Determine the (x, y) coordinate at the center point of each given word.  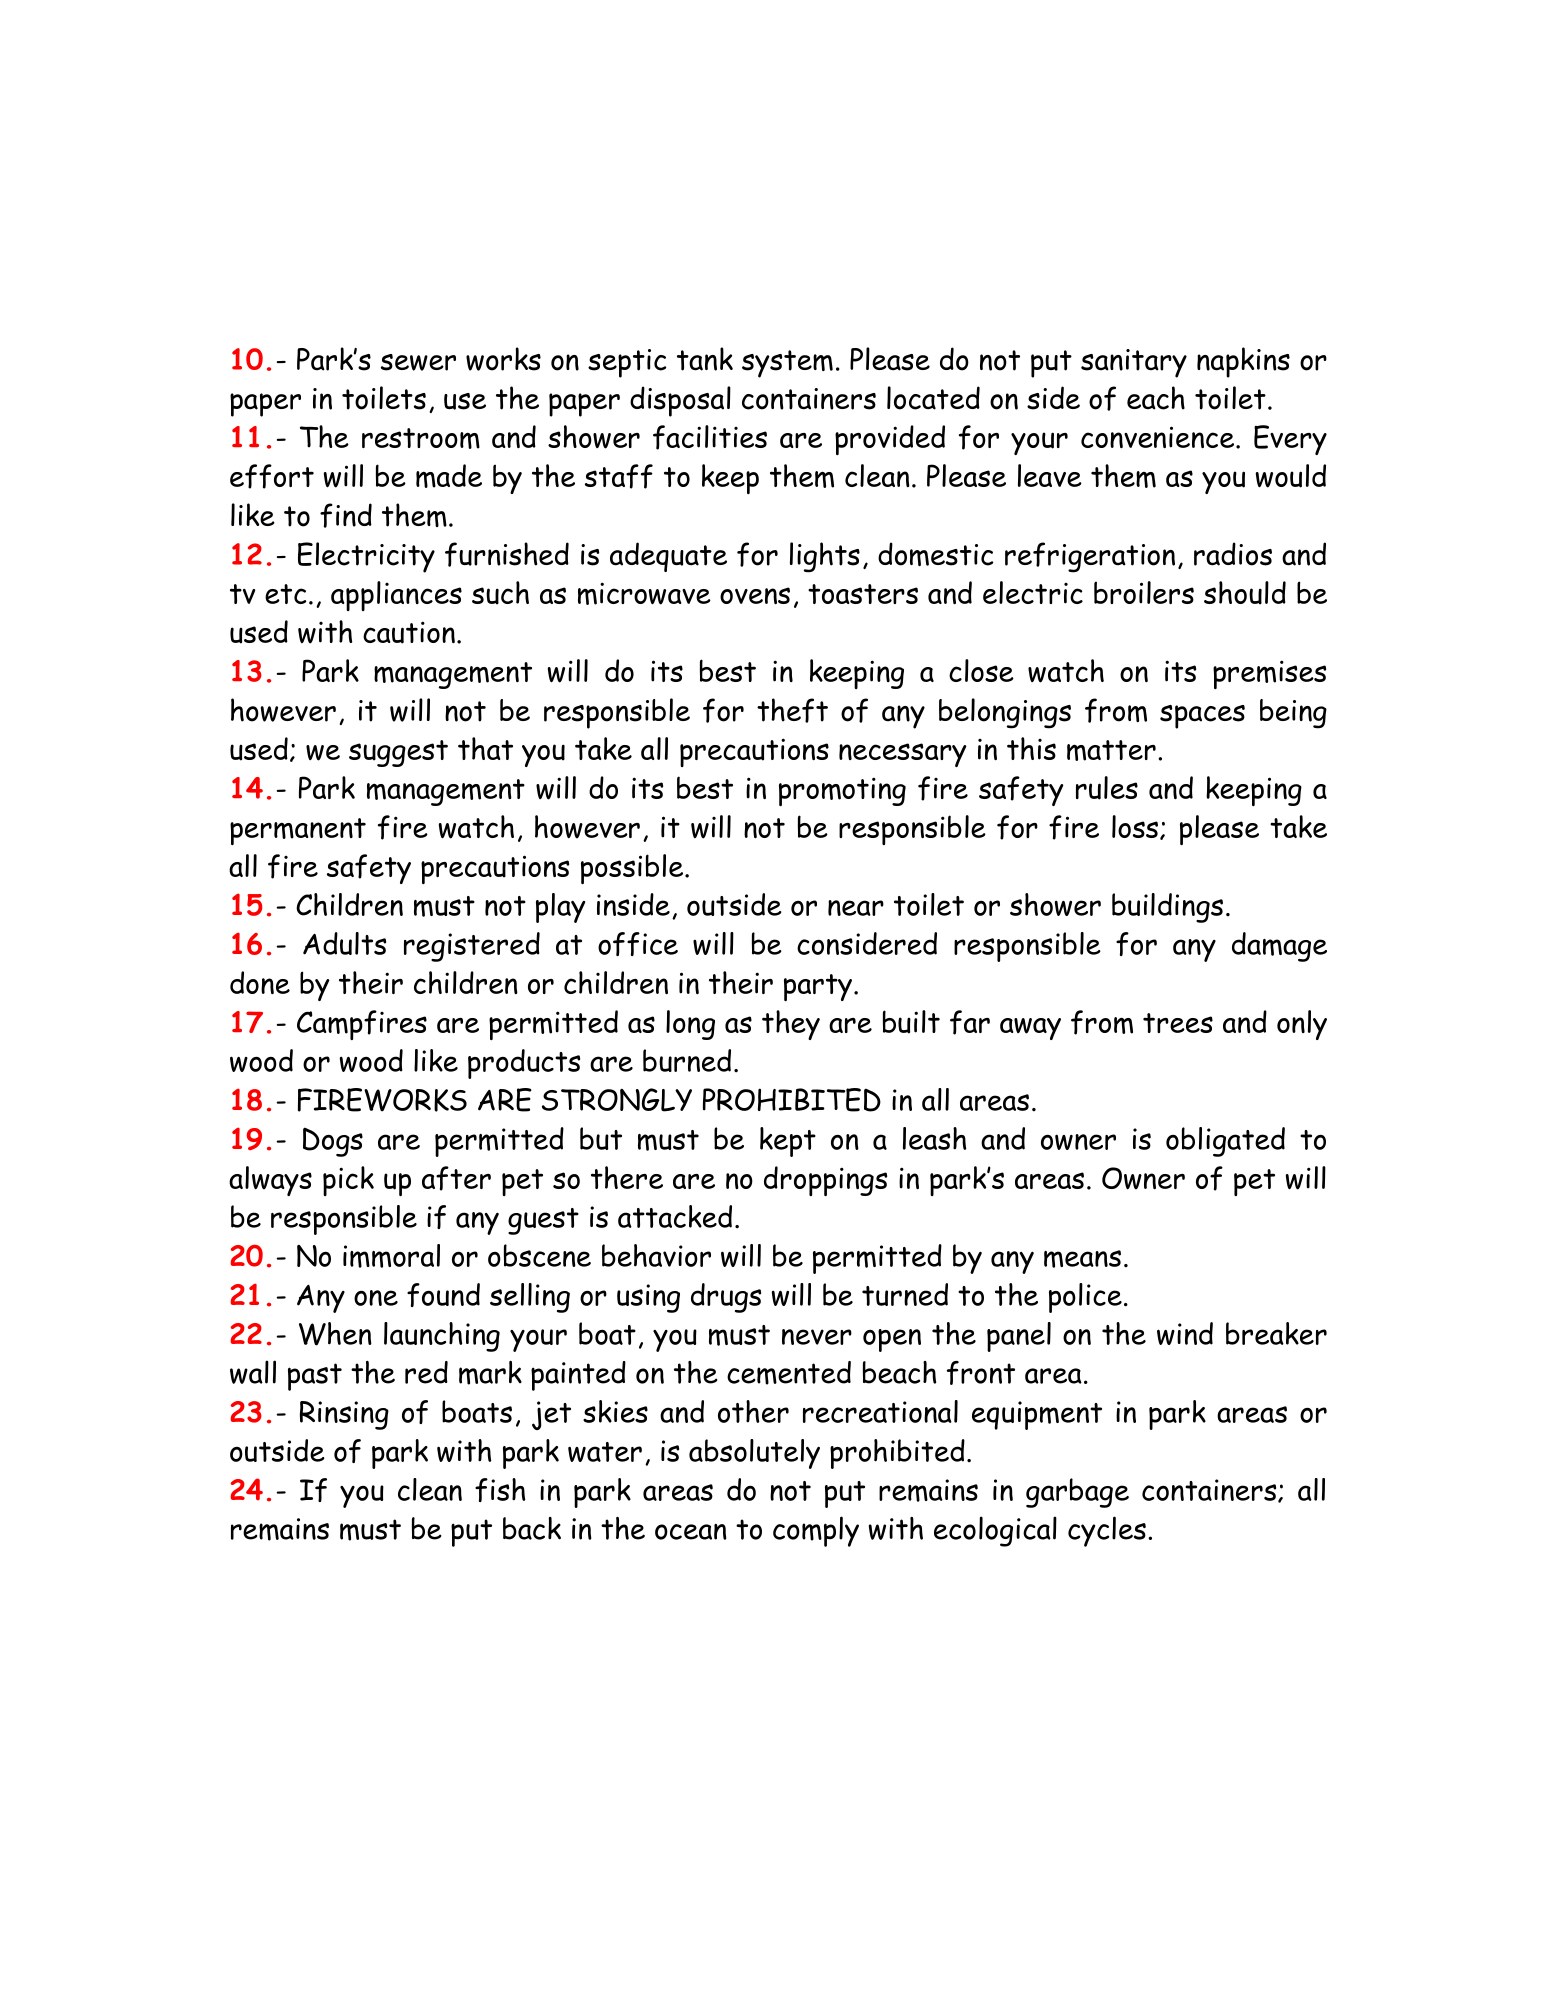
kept (788, 1142)
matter (1111, 750)
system (787, 364)
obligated (1225, 1142)
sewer (418, 362)
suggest (398, 753)
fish (500, 1490)
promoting (842, 791)
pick (348, 1181)
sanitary (1134, 363)
